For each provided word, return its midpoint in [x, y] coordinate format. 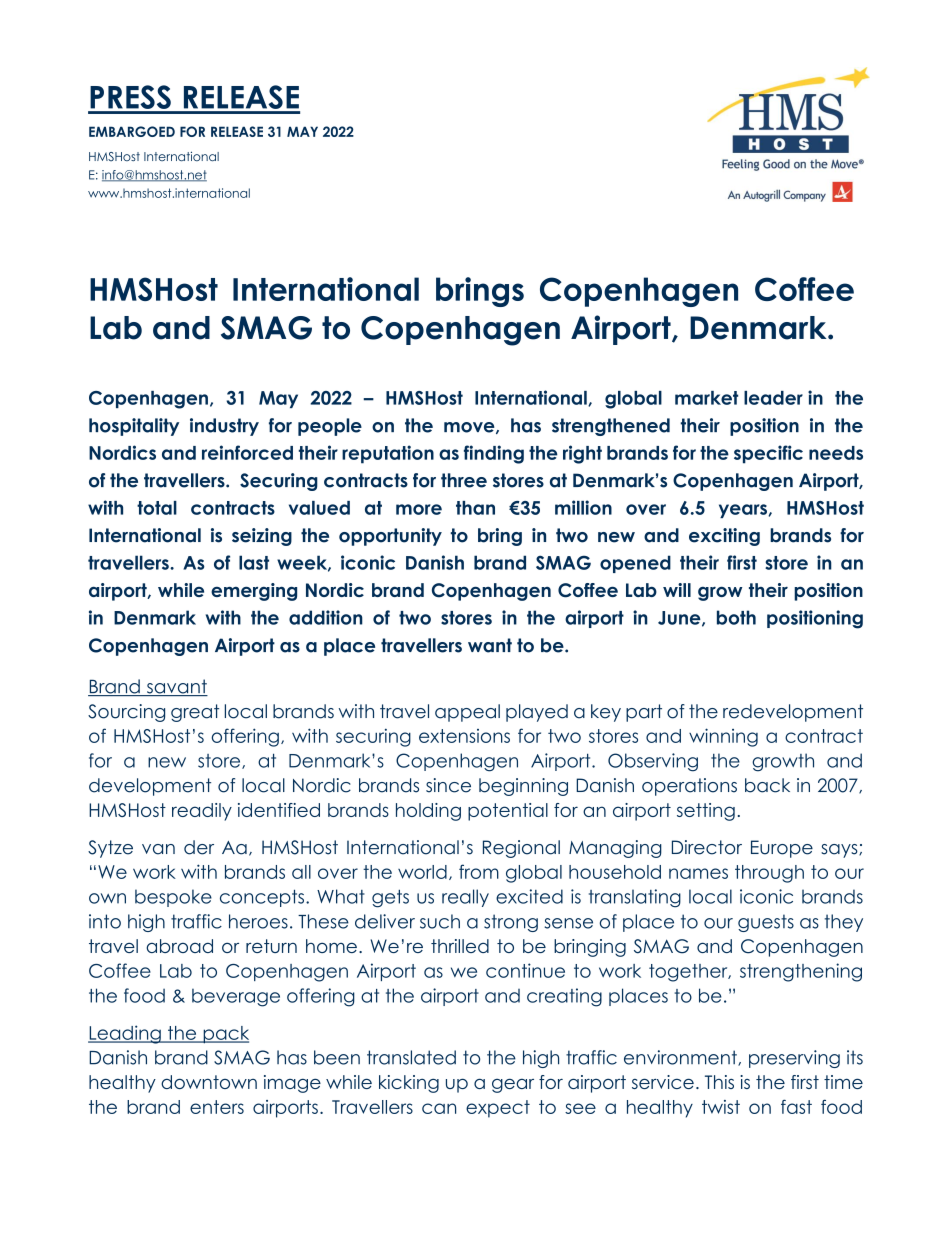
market [706, 398]
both [736, 617]
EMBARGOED [132, 131]
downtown [209, 1082]
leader [773, 398]
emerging [254, 592]
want [490, 645]
